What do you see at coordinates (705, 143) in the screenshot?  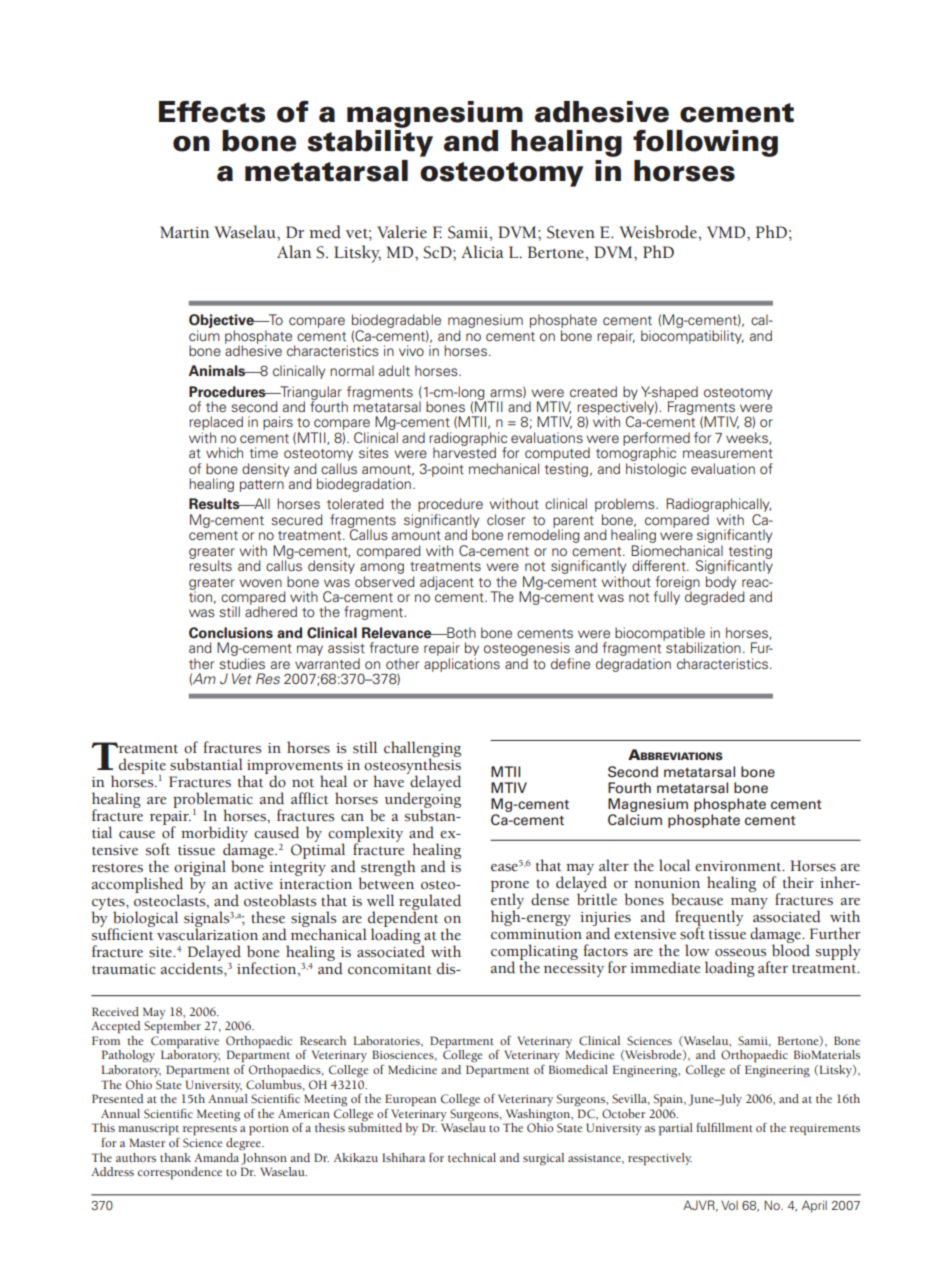 I see `following` at bounding box center [705, 143].
